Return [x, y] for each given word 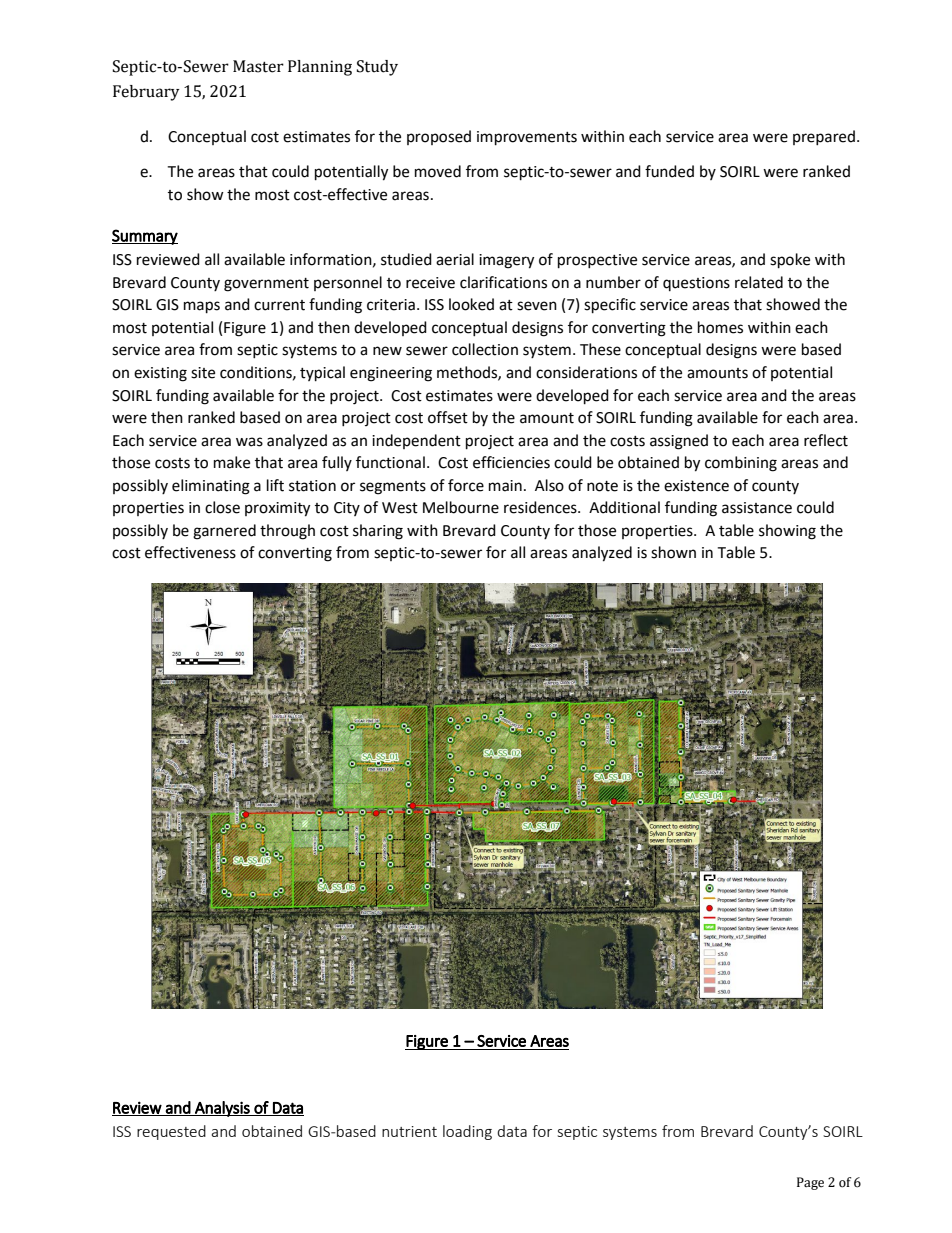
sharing [378, 532]
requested [171, 1132]
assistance [757, 508]
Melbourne [461, 507]
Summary [145, 237]
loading [467, 1132]
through [287, 532]
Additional [624, 507]
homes [720, 327]
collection [485, 349]
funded [669, 171]
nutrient [409, 1131]
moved [438, 171]
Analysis [222, 1109]
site [203, 373]
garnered [224, 532]
